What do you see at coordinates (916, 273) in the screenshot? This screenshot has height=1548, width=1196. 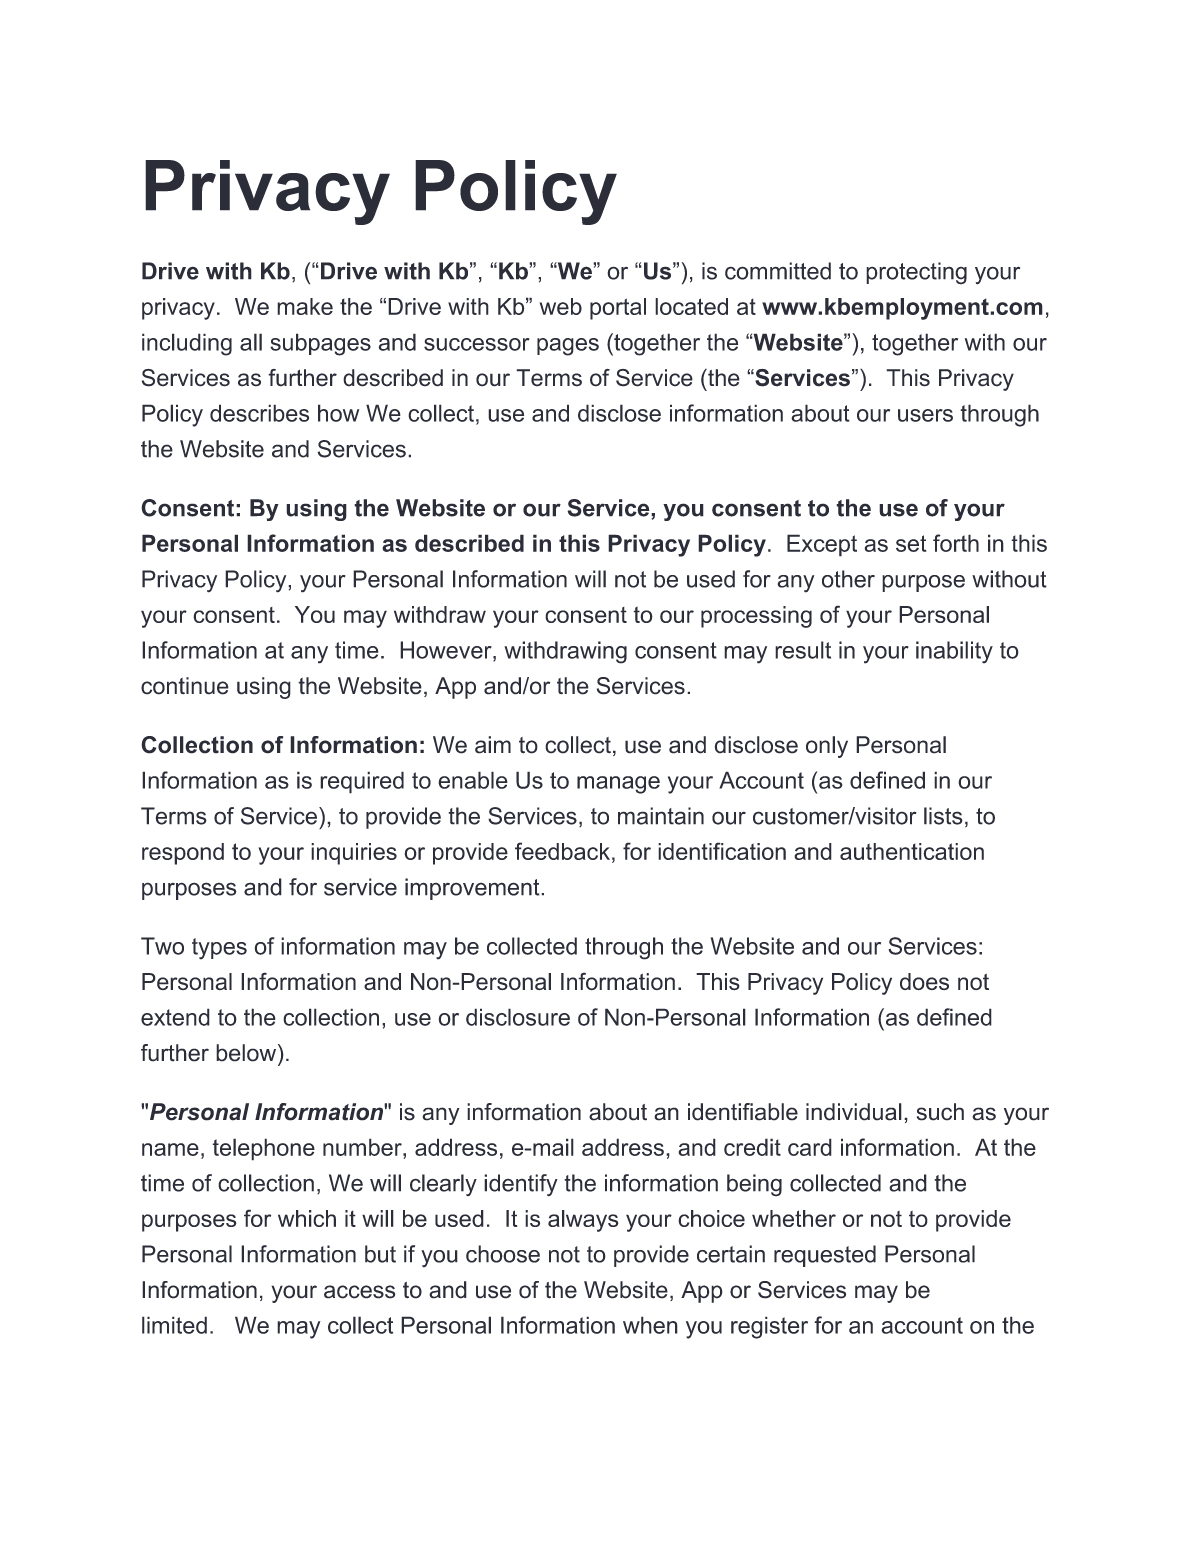 I see `protecting` at bounding box center [916, 273].
